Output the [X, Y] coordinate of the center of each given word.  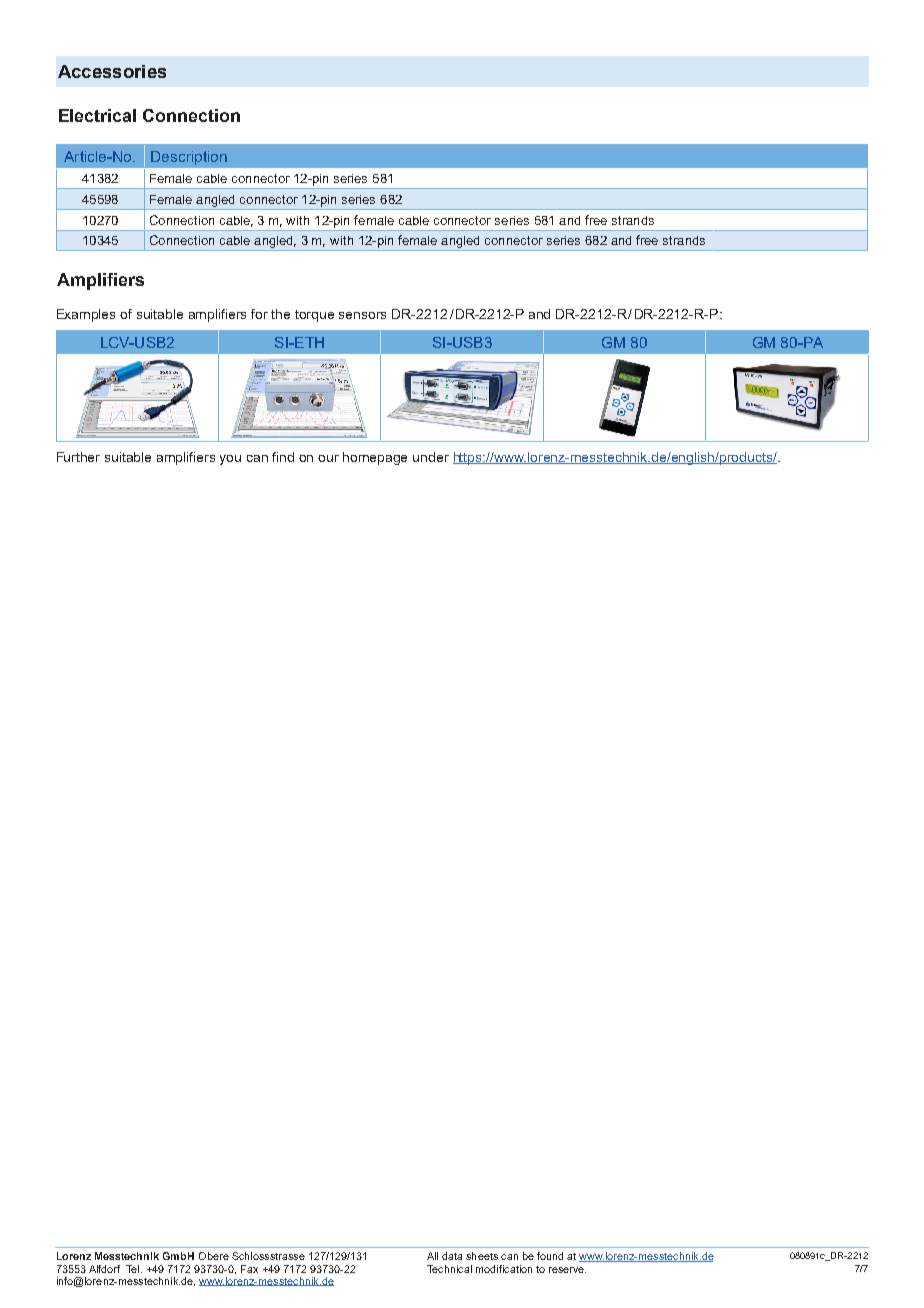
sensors [362, 315]
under [431, 457]
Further [78, 457]
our [328, 458]
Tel [134, 1269]
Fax [249, 1269]
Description [189, 158]
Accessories [112, 71]
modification [504, 1269]
